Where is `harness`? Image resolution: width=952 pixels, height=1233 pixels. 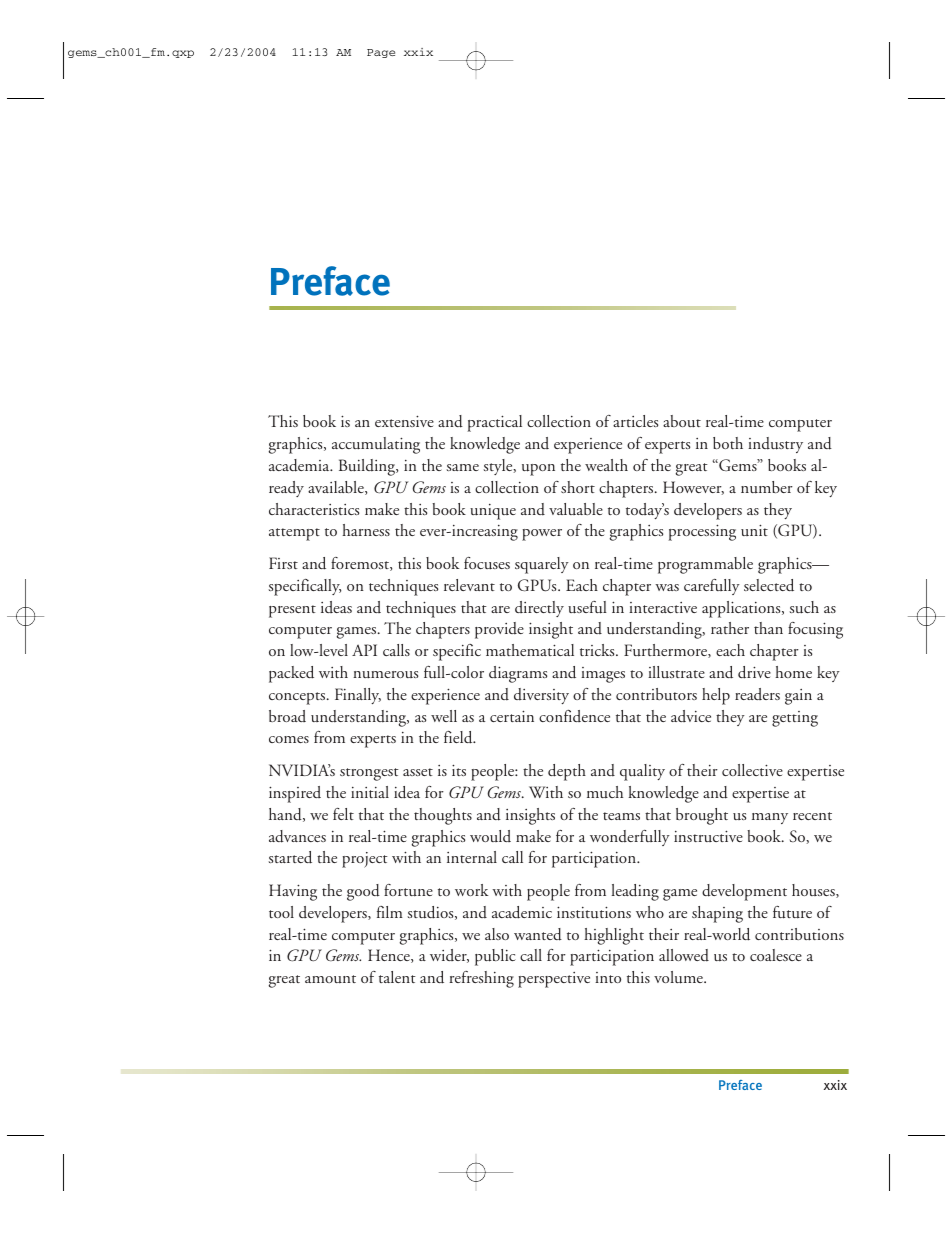 harness is located at coordinates (366, 530).
